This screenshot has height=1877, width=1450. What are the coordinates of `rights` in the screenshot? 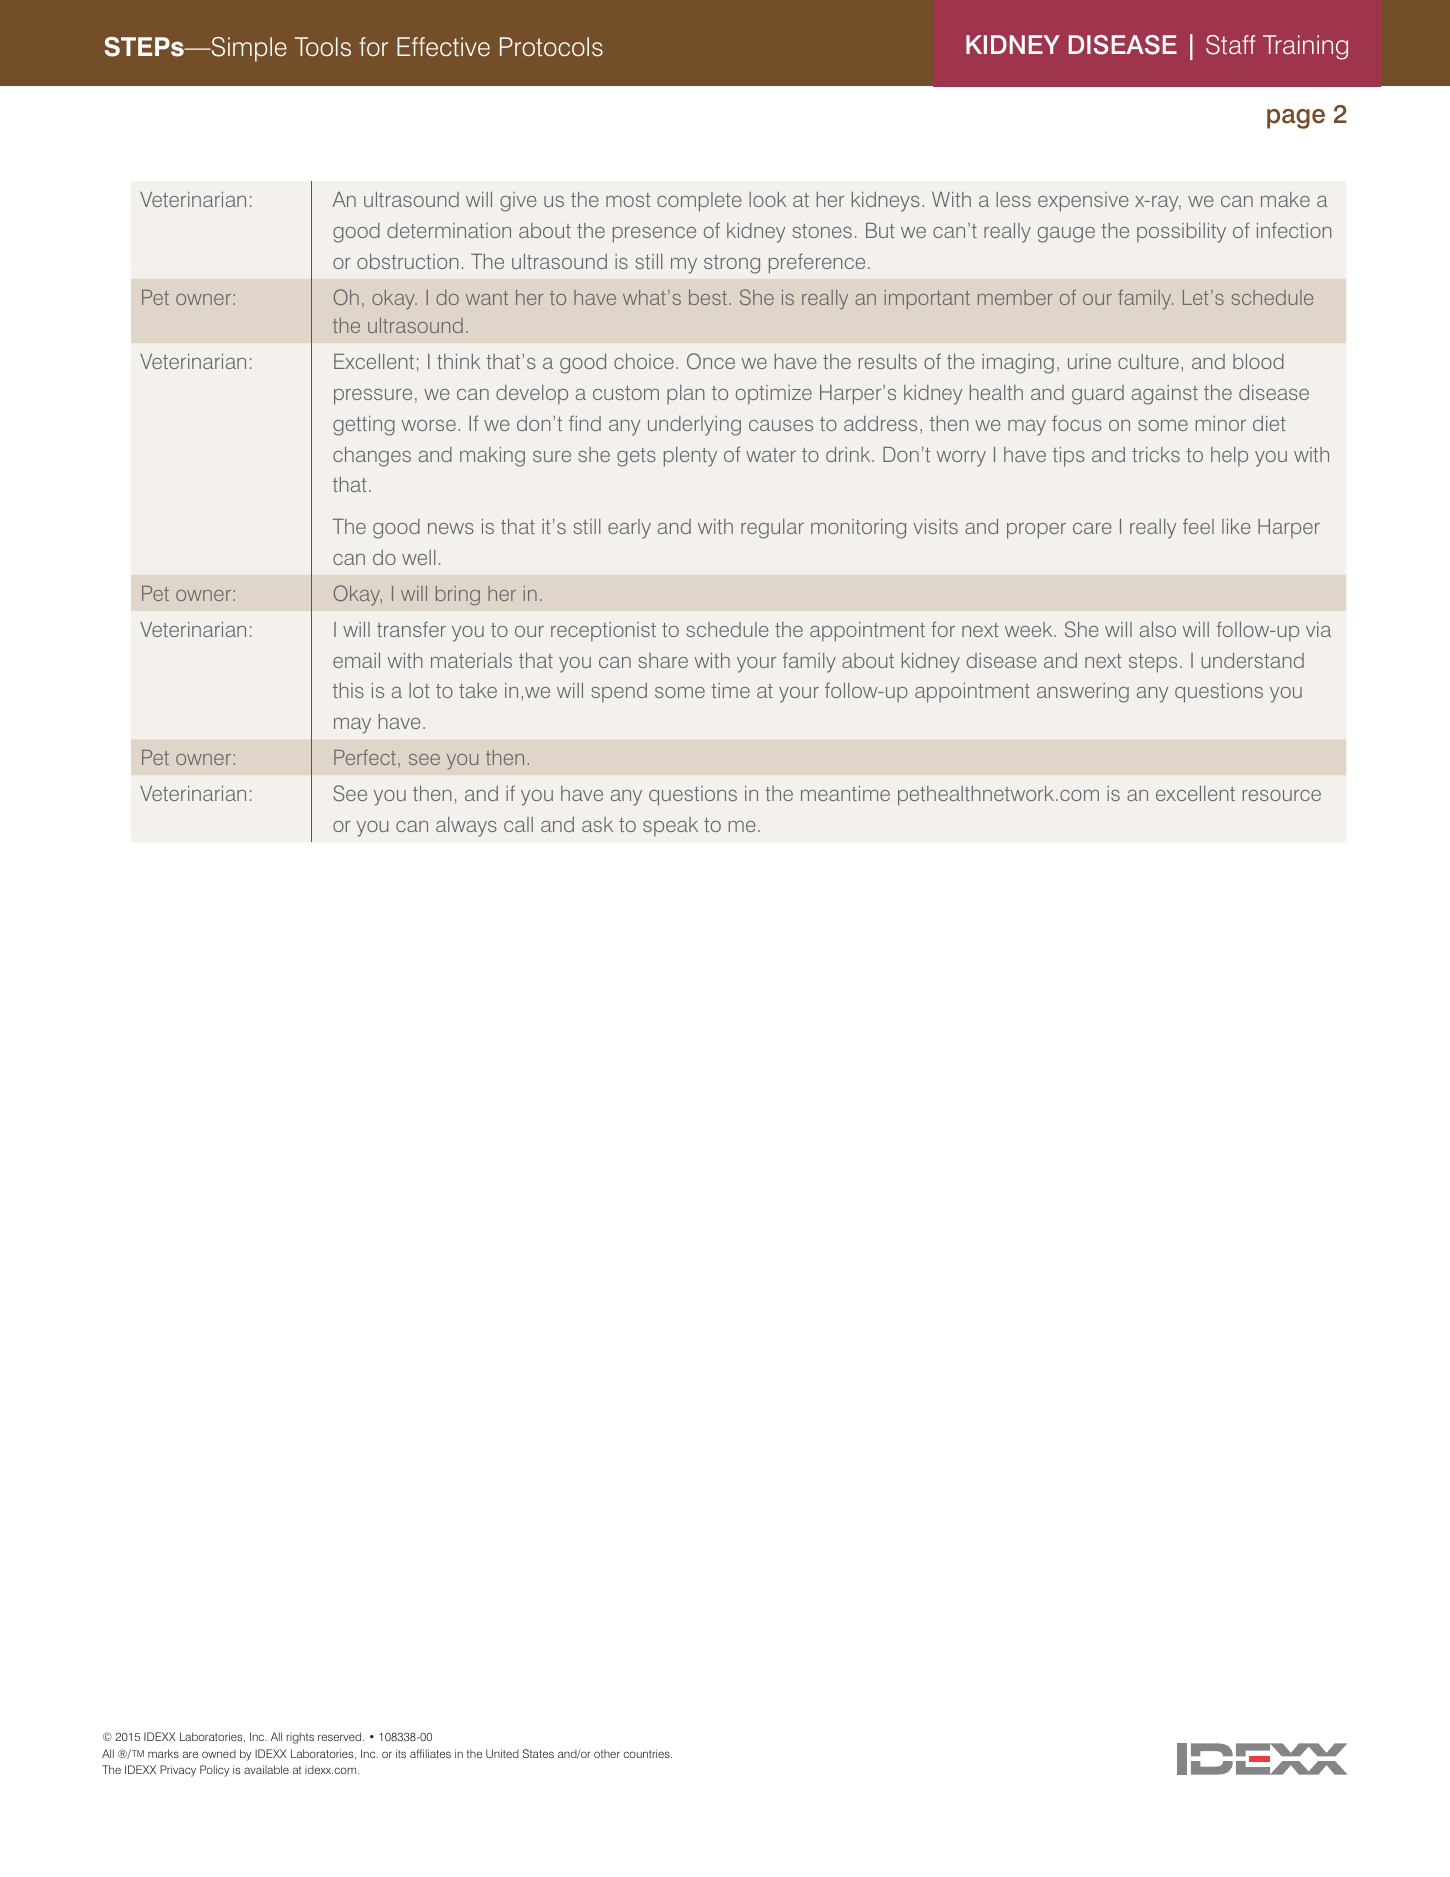 It's located at (300, 1738).
